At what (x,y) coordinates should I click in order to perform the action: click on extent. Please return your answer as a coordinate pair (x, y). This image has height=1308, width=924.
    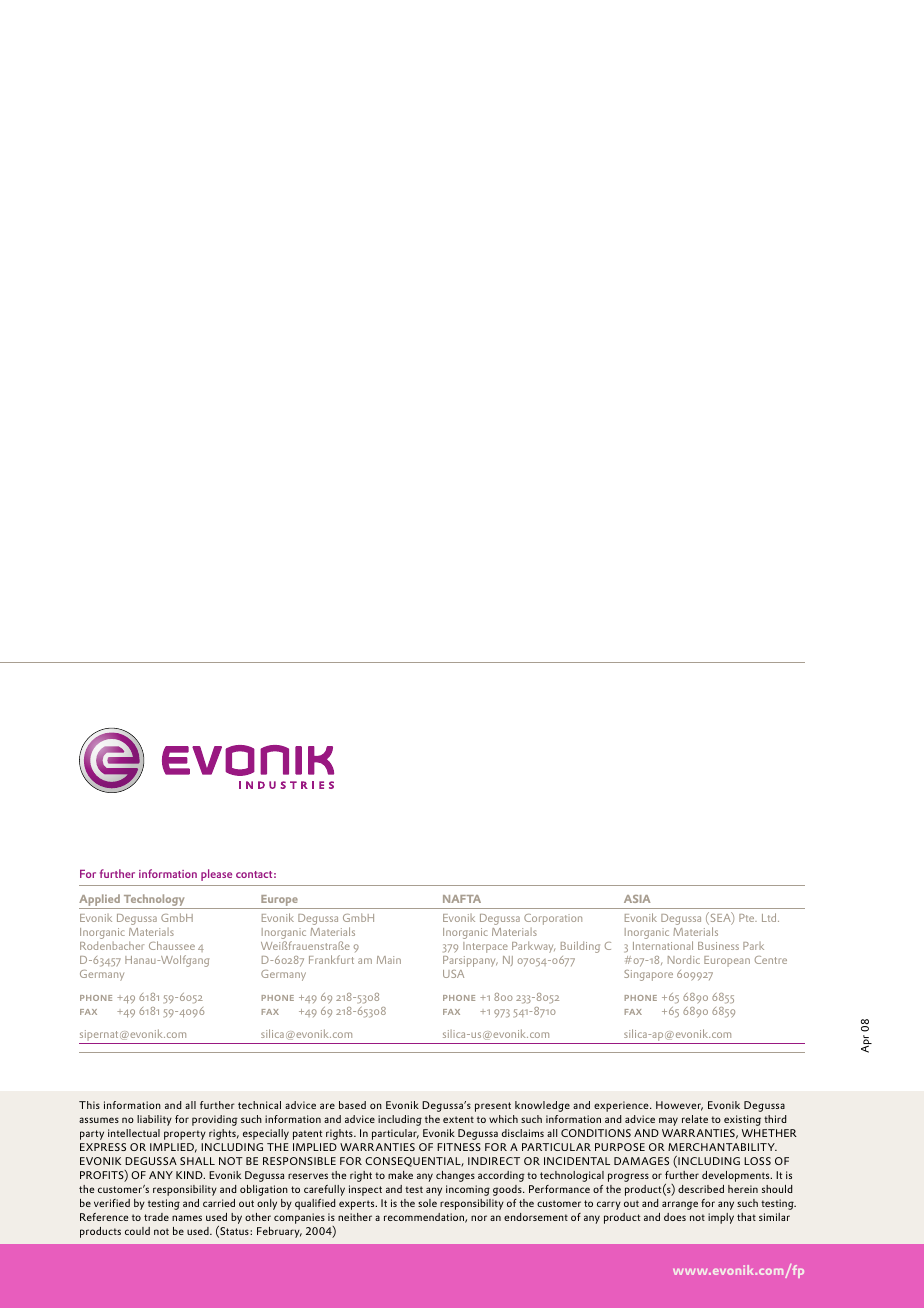
    Looking at the image, I should click on (458, 1119).
